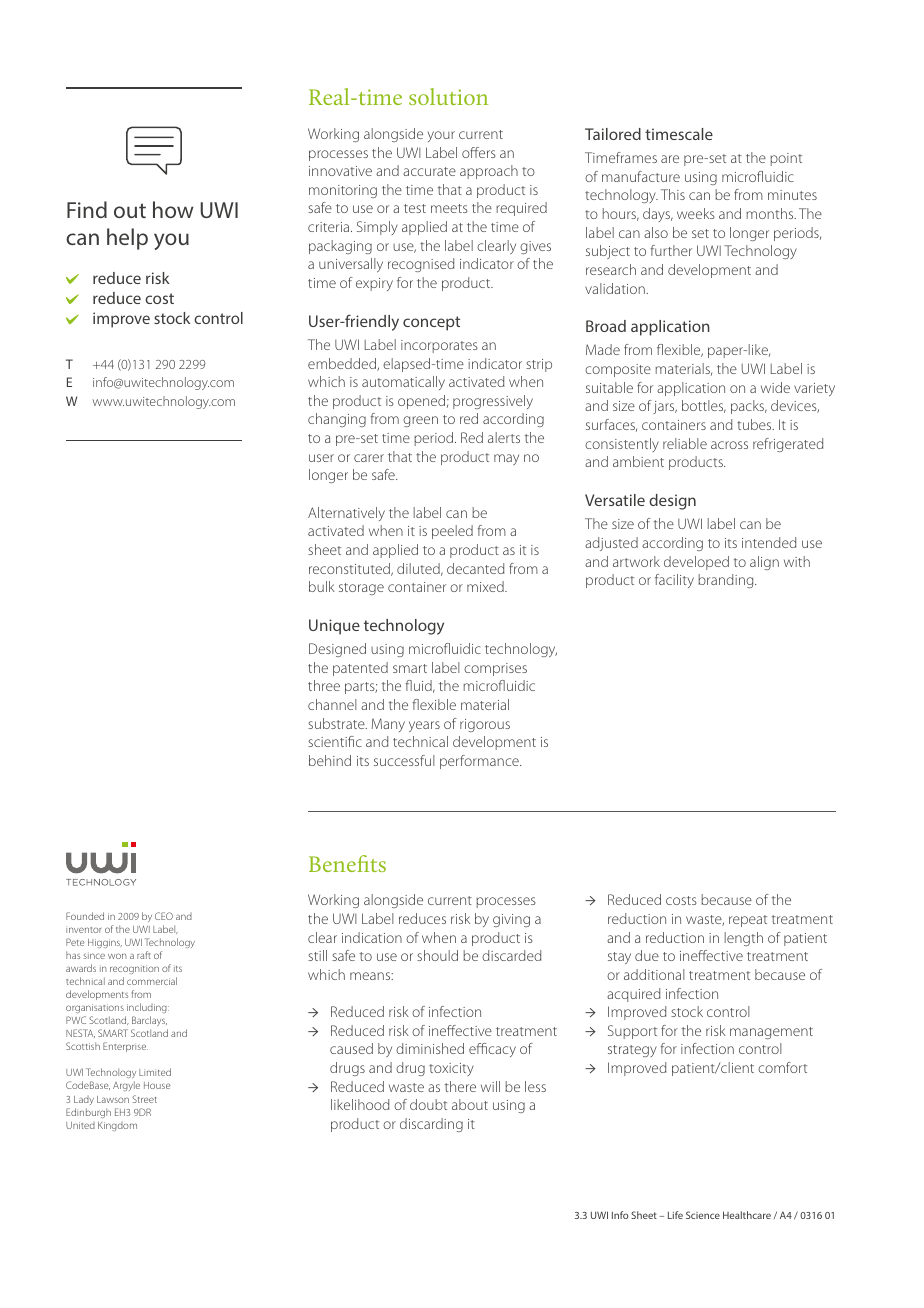  What do you see at coordinates (441, 136) in the page?
I see `your` at bounding box center [441, 136].
